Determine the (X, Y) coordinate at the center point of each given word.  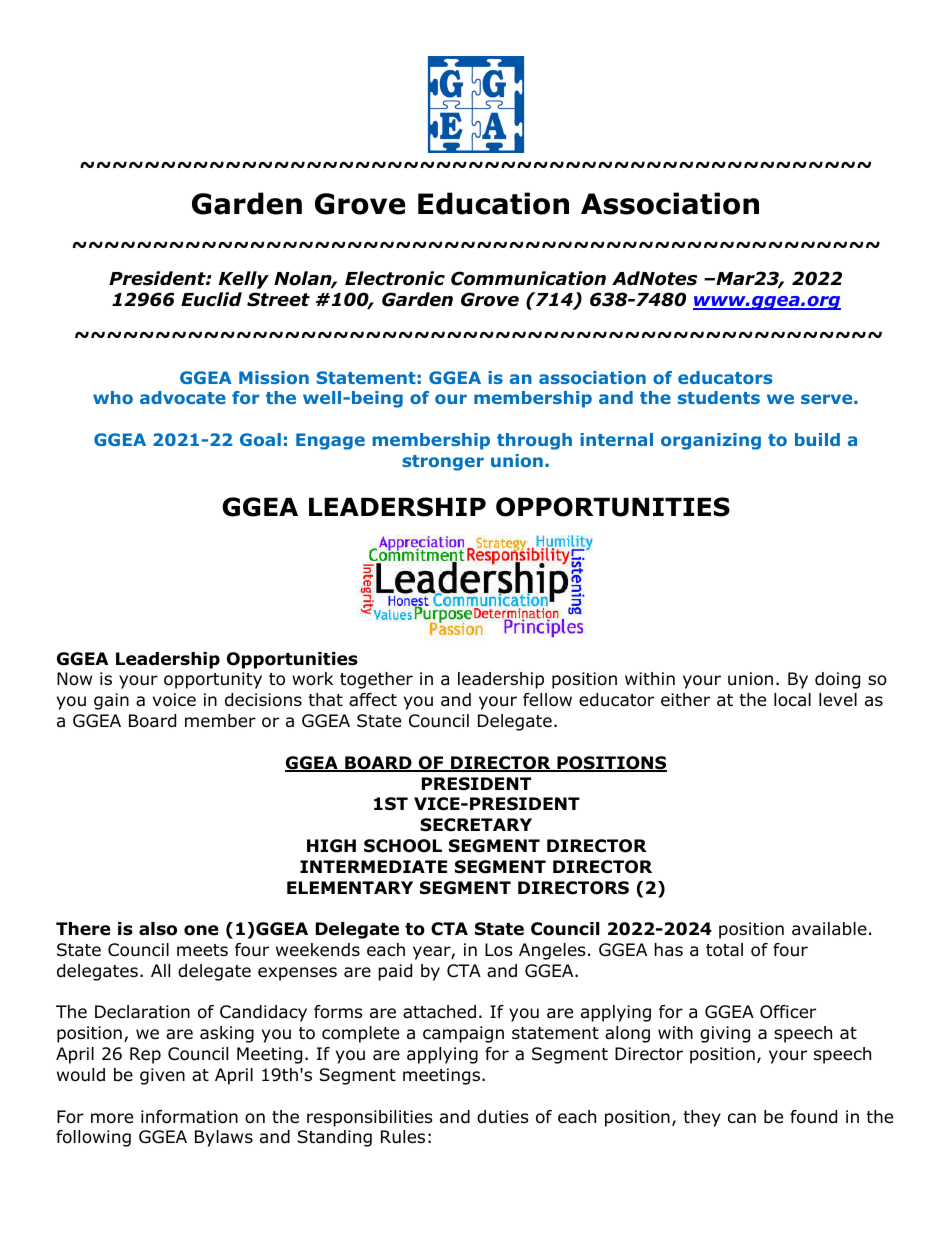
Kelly (244, 280)
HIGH (331, 846)
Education (493, 203)
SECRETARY (476, 825)
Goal (260, 439)
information (189, 1117)
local (792, 700)
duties (503, 1117)
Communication (528, 278)
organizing (711, 441)
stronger (443, 463)
